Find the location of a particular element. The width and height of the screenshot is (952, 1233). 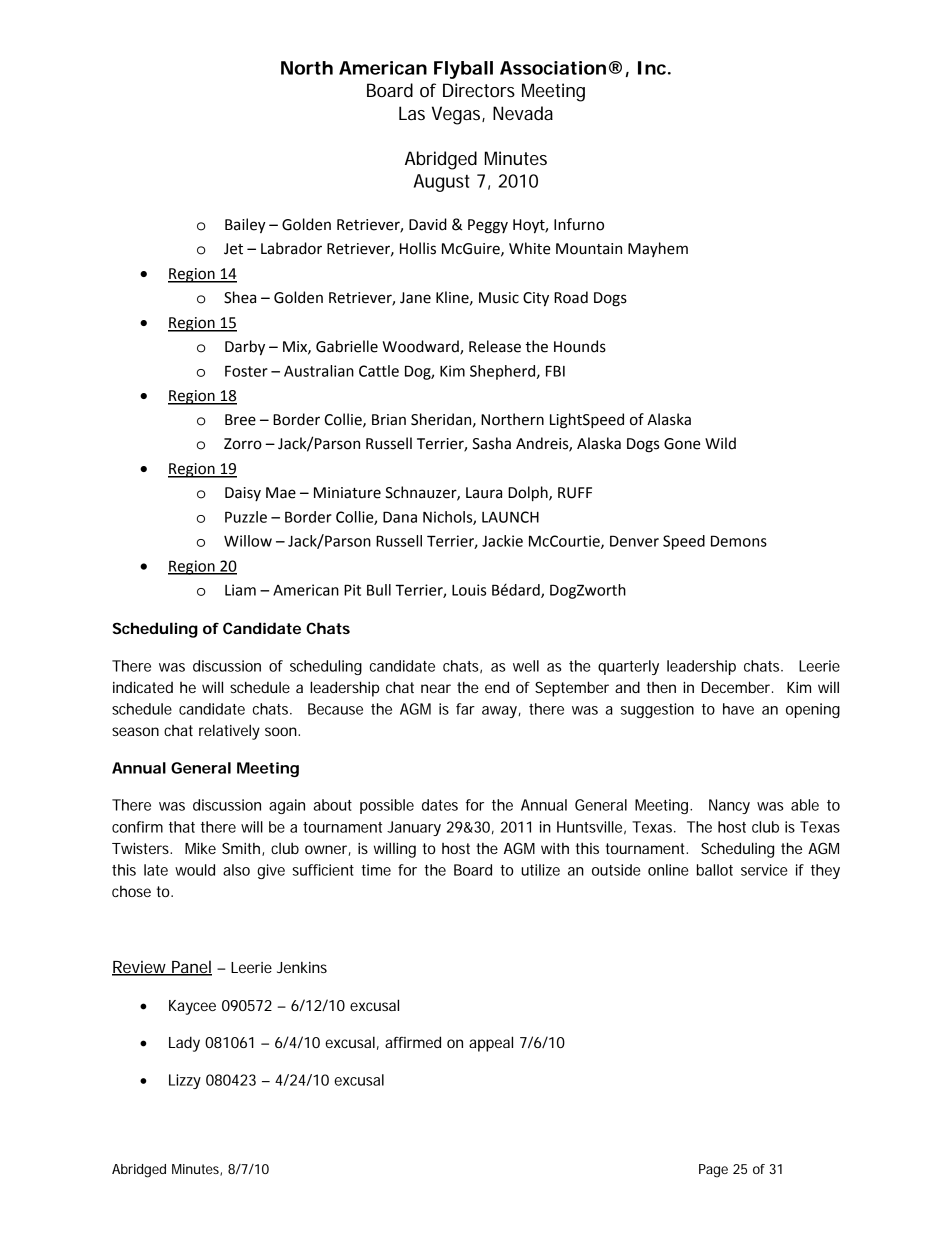

Louis is located at coordinates (469, 590).
